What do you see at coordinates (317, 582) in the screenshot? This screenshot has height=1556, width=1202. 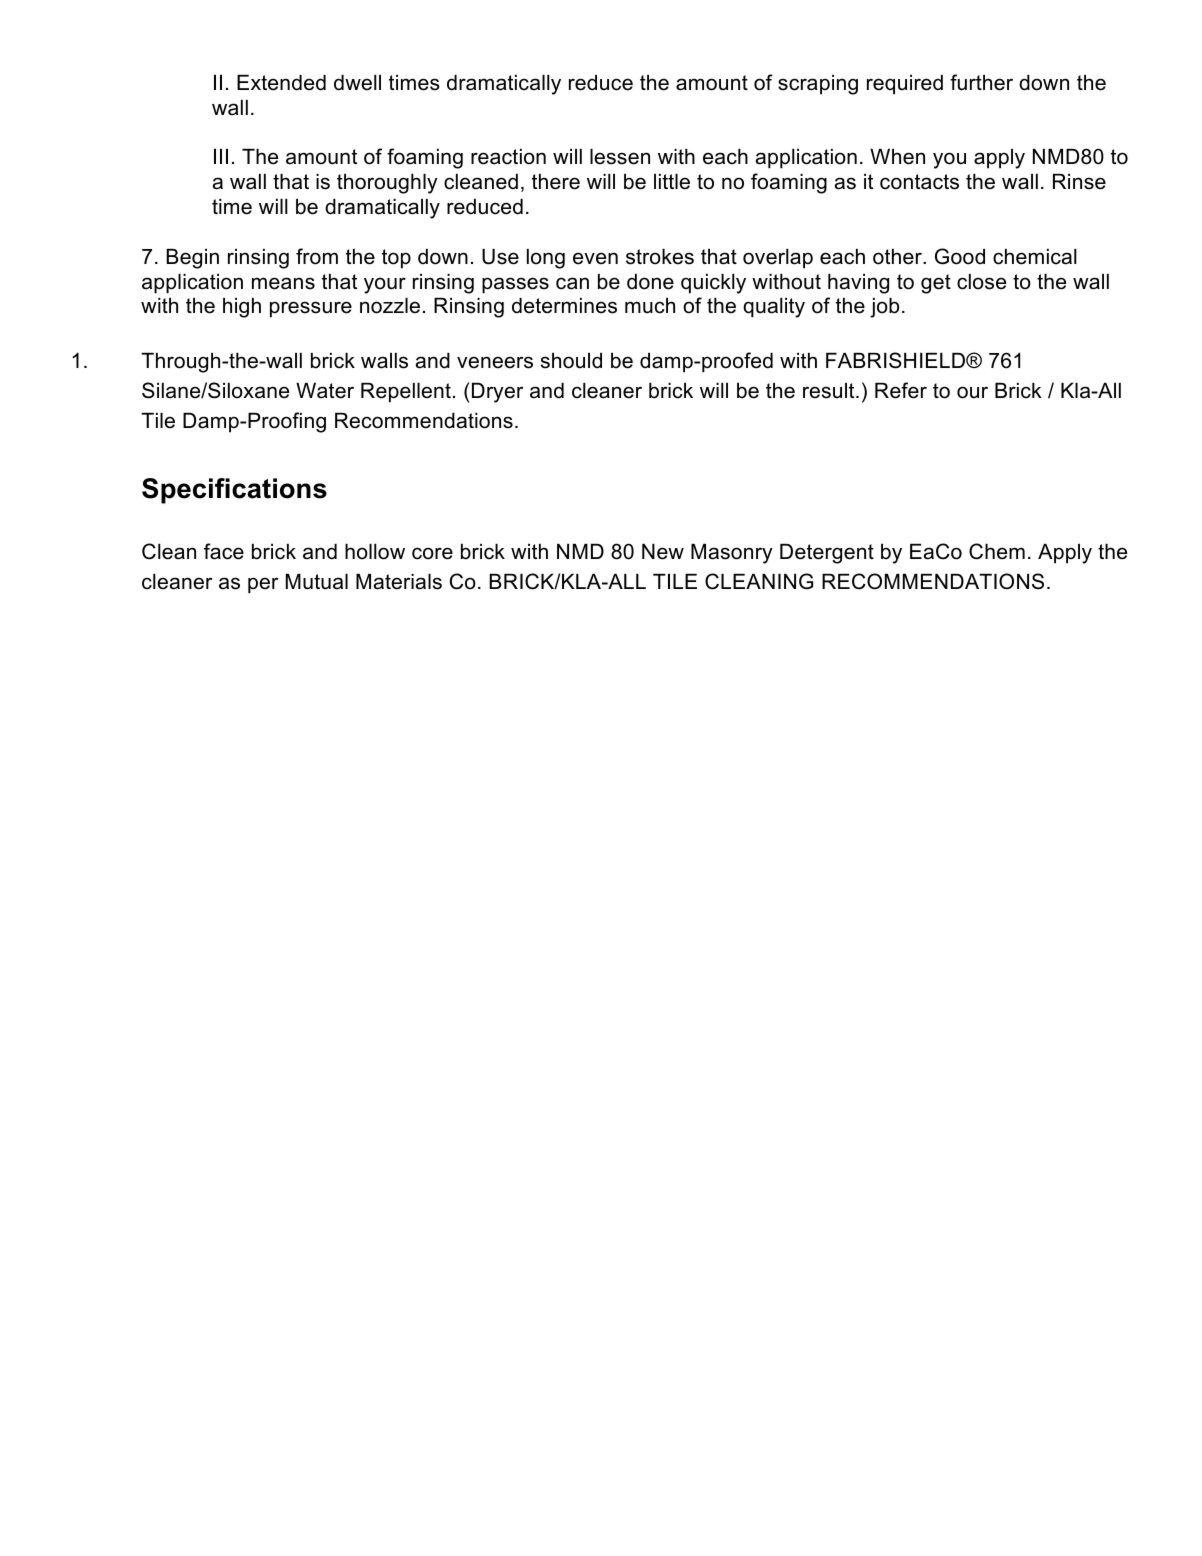 I see `Mutual` at bounding box center [317, 582].
